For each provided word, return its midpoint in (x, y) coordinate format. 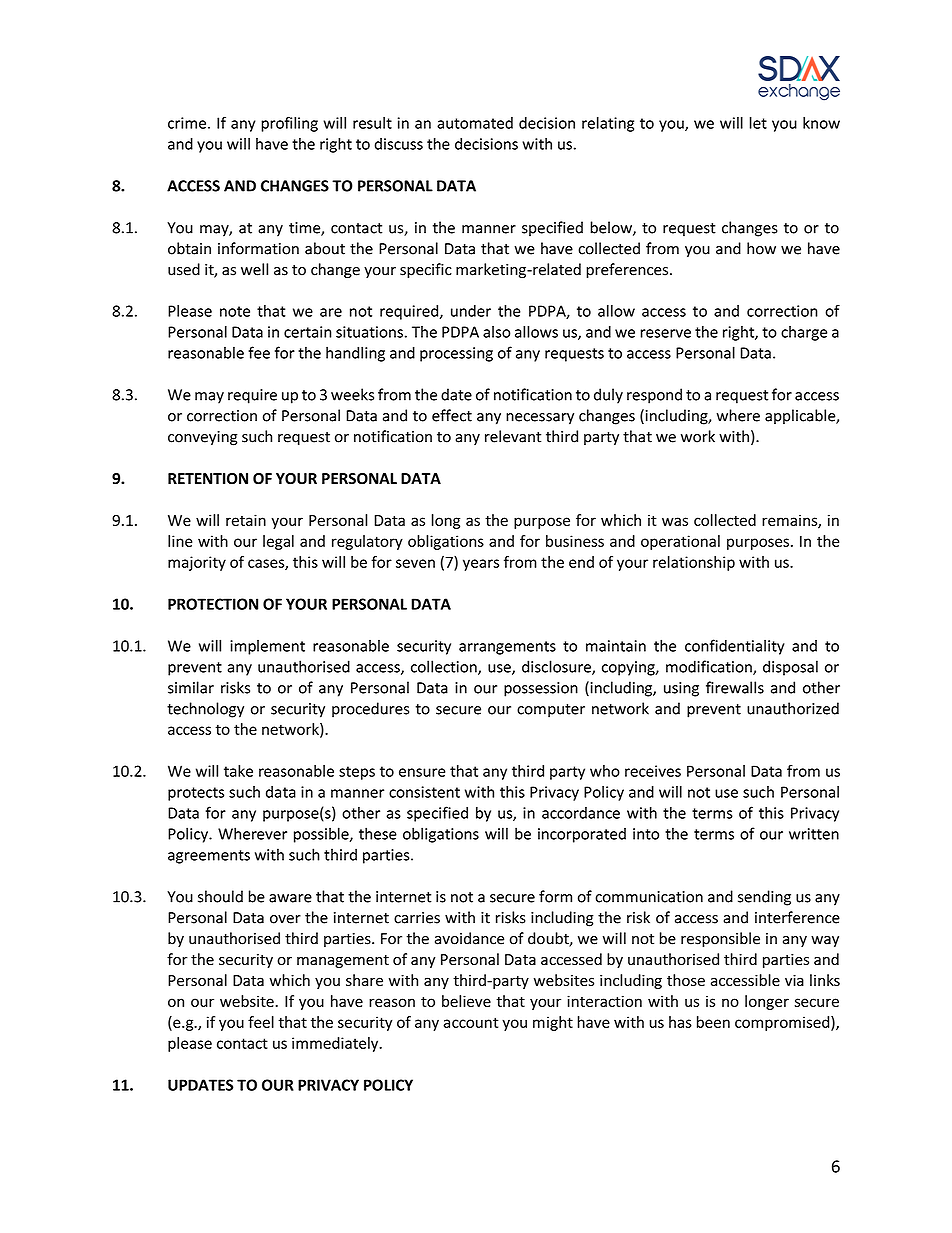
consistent (424, 792)
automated (475, 123)
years (481, 565)
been (713, 1022)
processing (456, 354)
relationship (694, 563)
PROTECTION (213, 604)
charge (804, 333)
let (758, 123)
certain (307, 332)
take (238, 771)
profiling (289, 124)
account (471, 1022)
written (814, 834)
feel (261, 1022)
